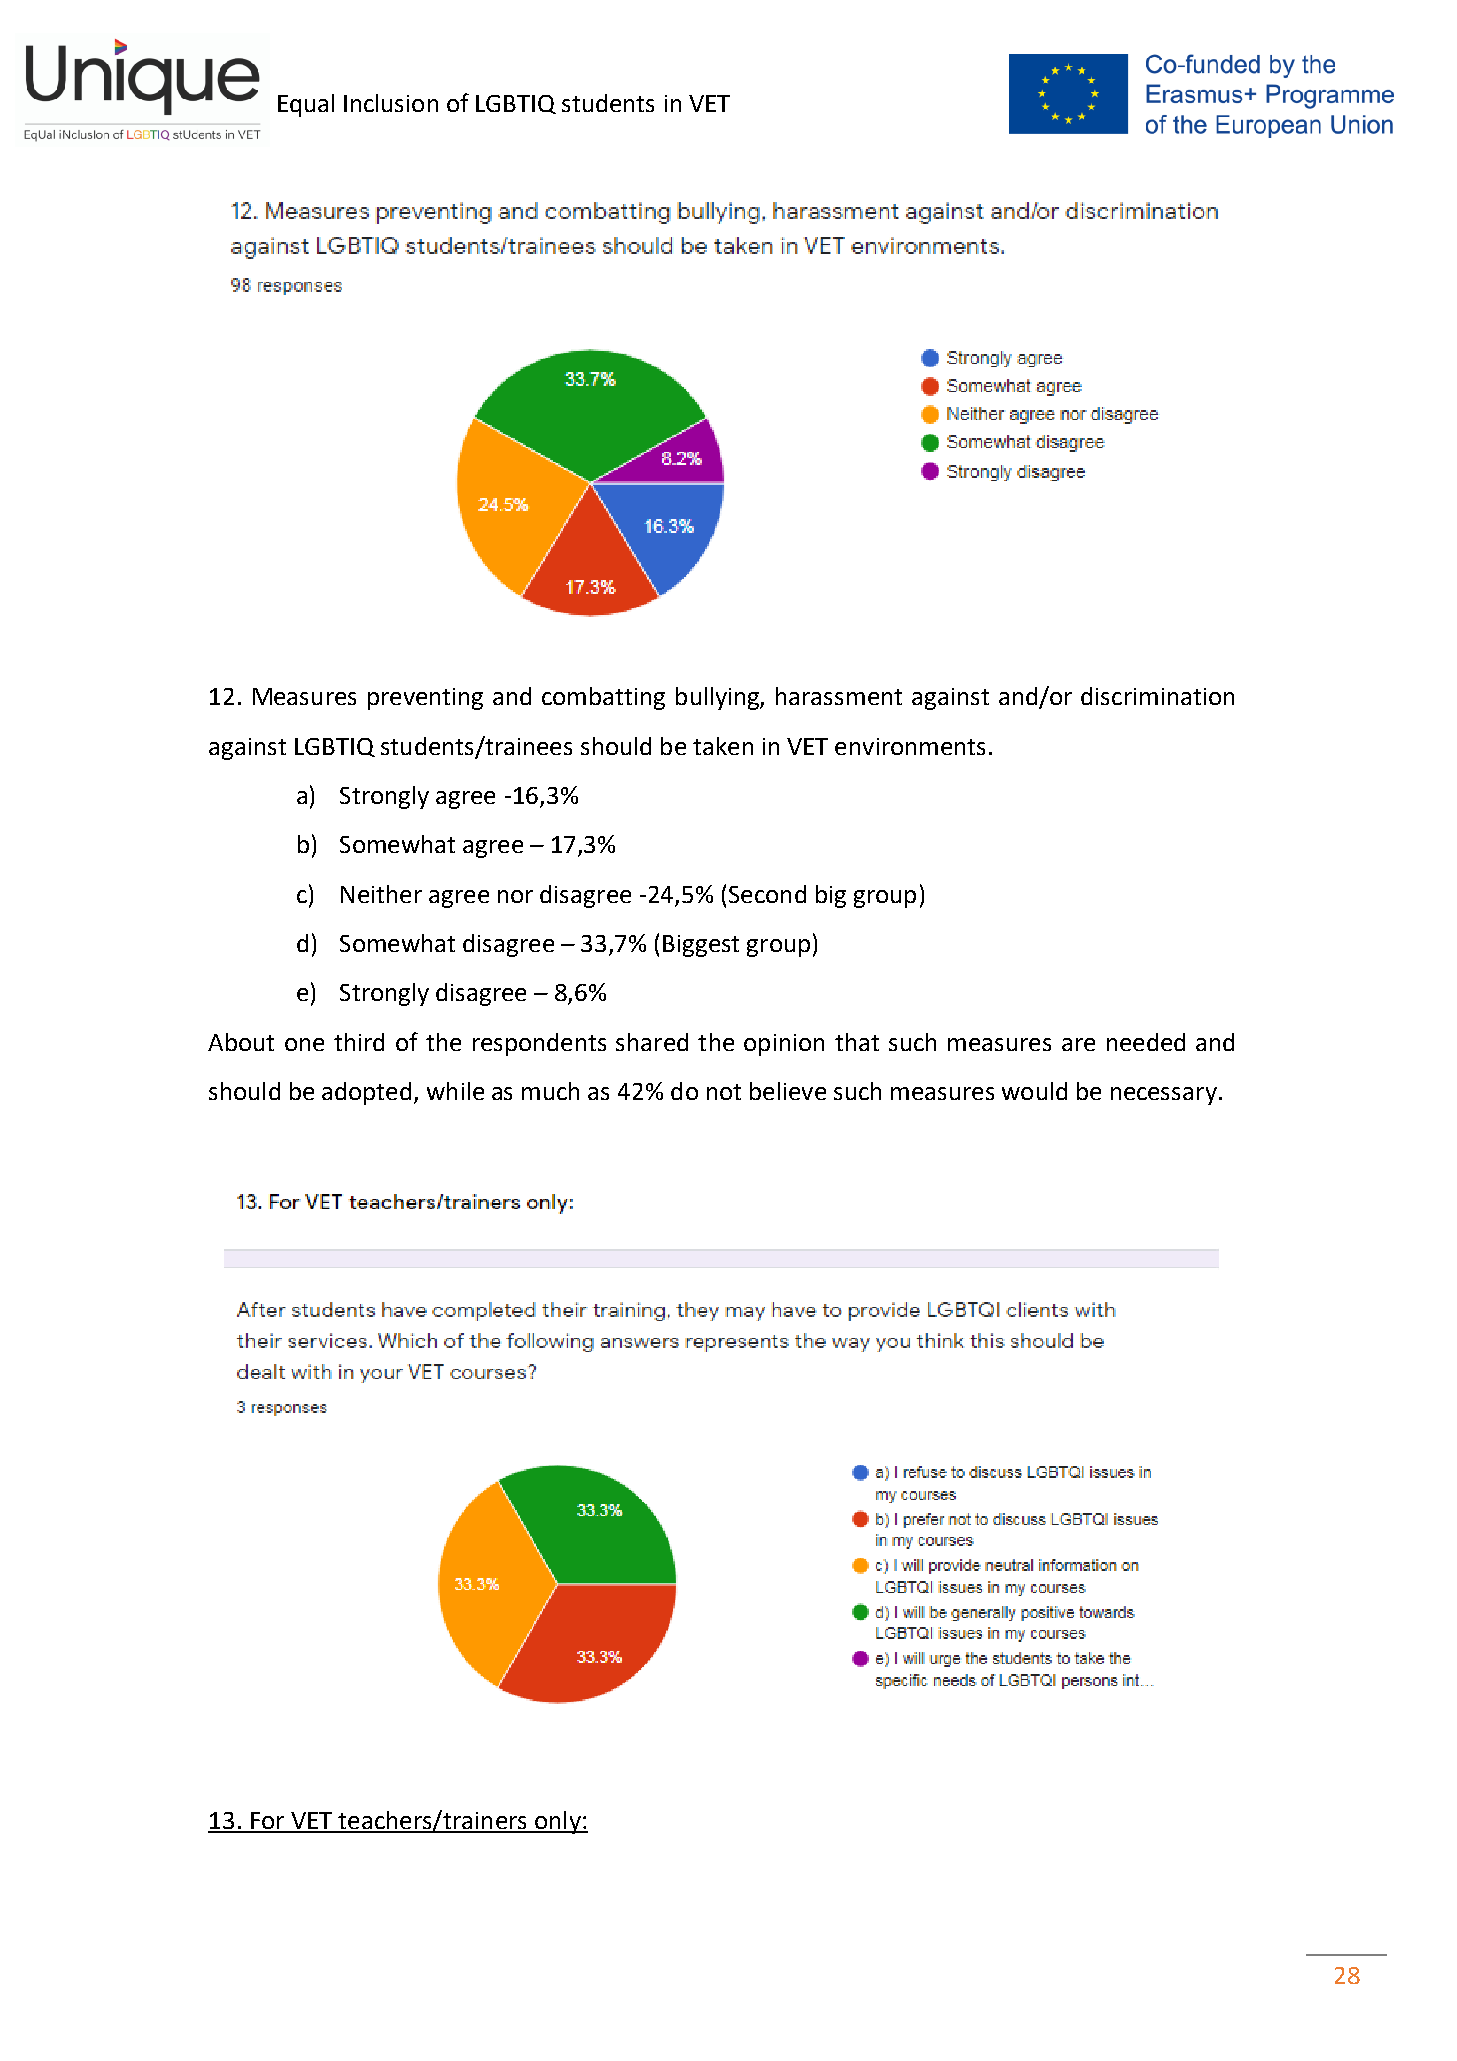  I want to click on only, so click(558, 1822).
